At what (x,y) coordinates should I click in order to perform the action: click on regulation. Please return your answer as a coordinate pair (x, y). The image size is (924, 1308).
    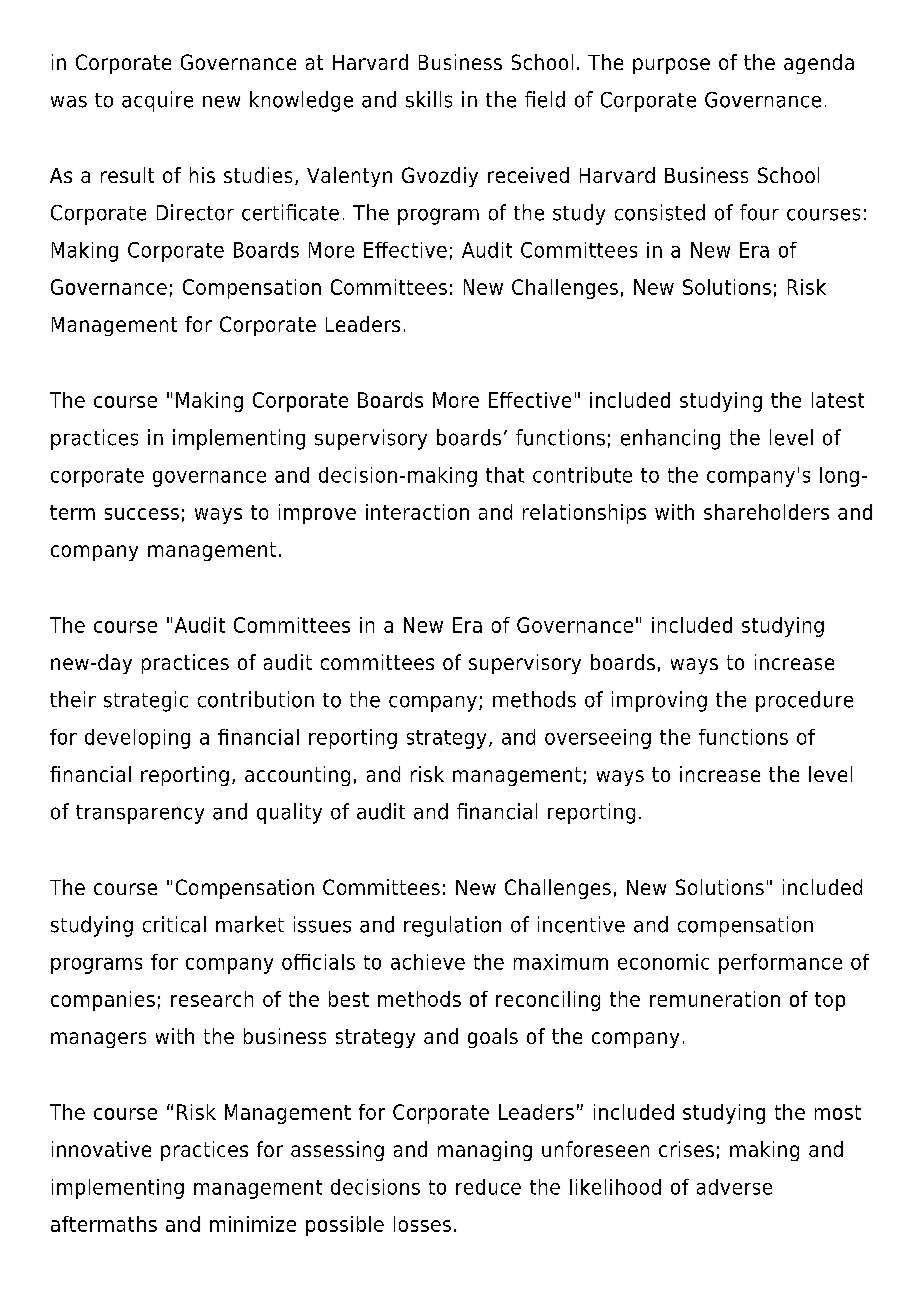
    Looking at the image, I should click on (452, 926).
